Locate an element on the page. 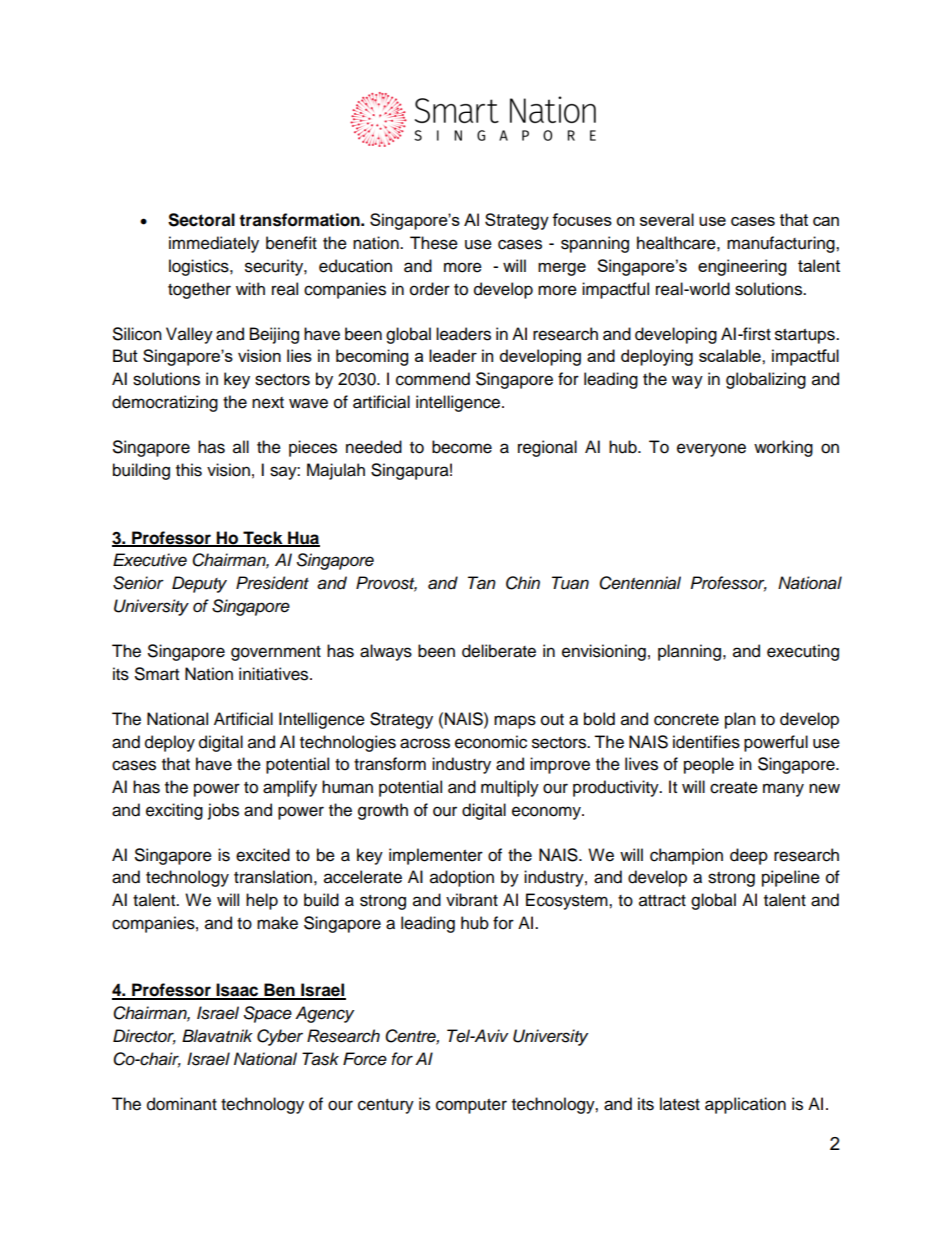  computer is located at coordinates (471, 1106).
